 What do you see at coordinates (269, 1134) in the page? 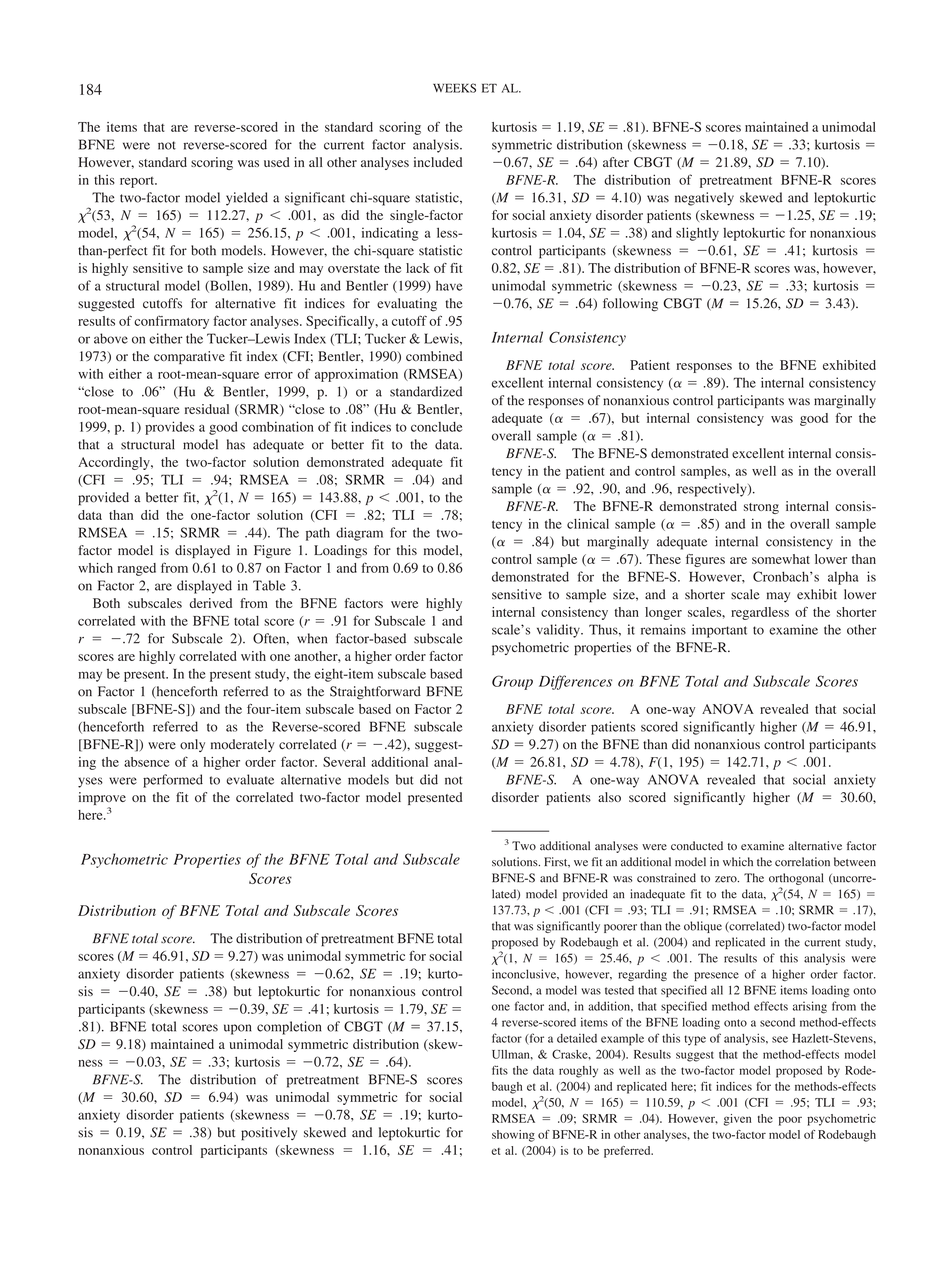
I see `positively` at bounding box center [269, 1134].
